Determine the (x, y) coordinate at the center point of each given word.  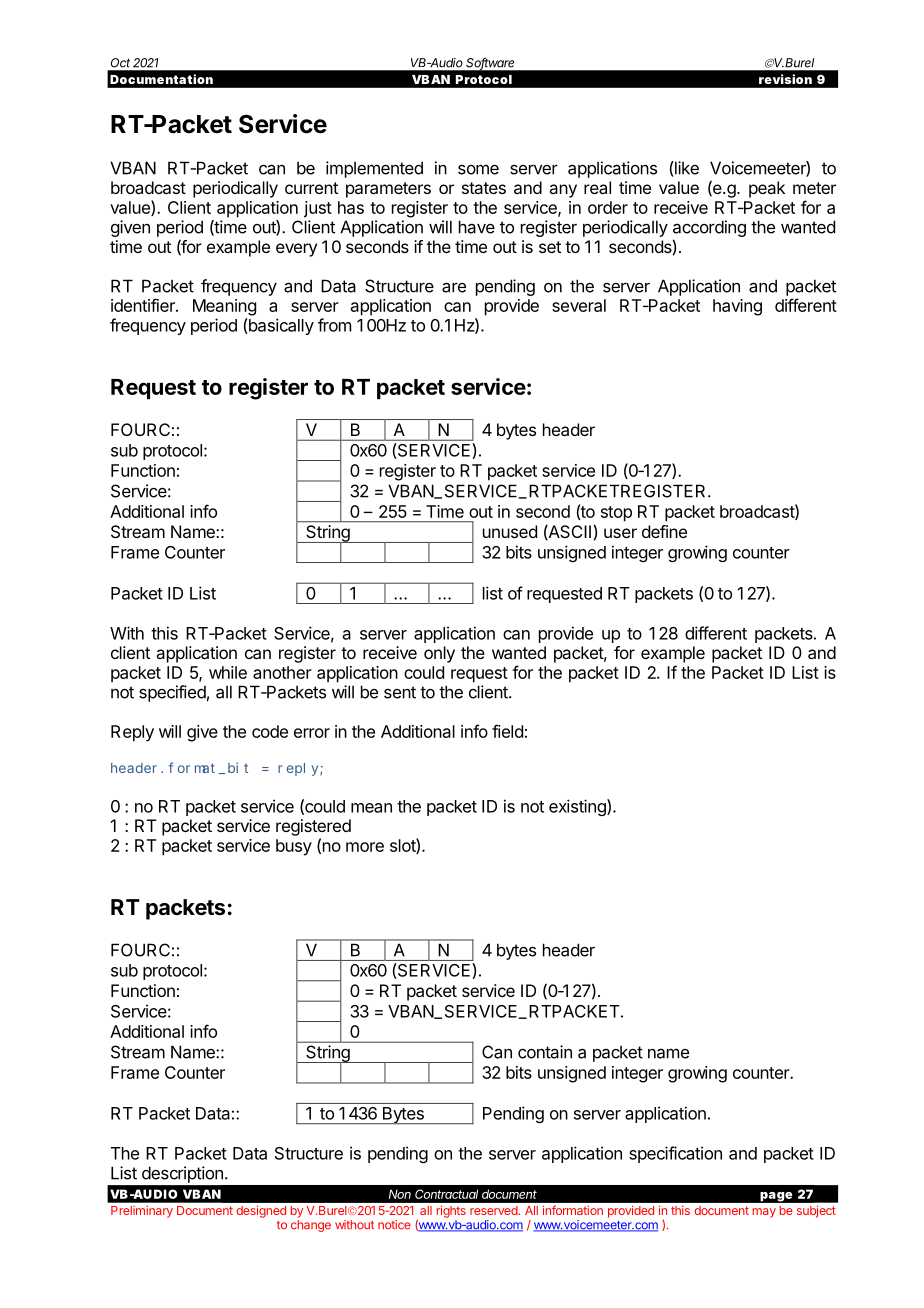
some (478, 169)
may (764, 1213)
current (311, 188)
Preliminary (142, 1212)
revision (785, 79)
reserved (494, 1210)
